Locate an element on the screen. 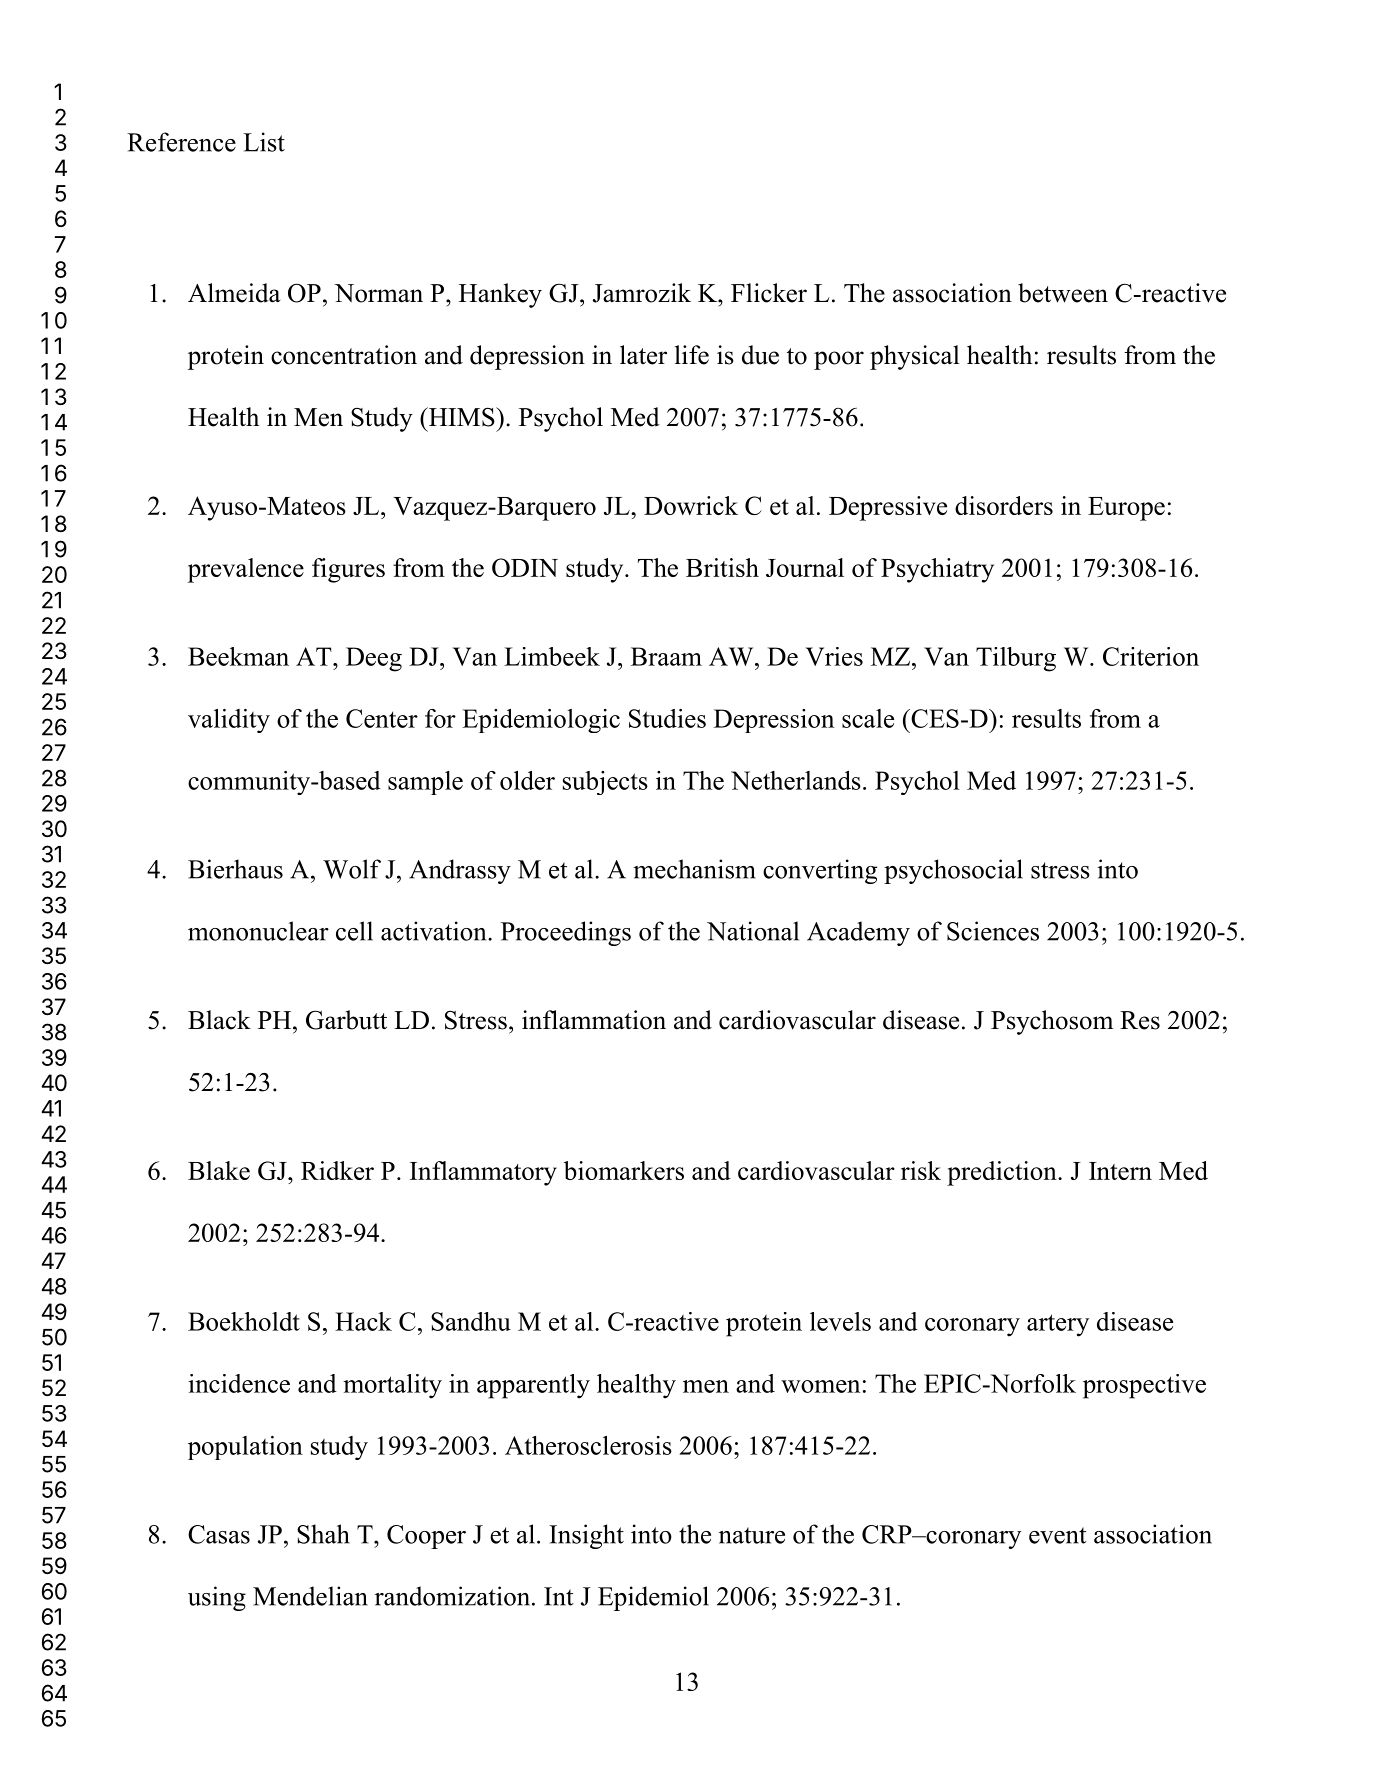 This screenshot has height=1777, width=1373. Insight is located at coordinates (586, 1536).
